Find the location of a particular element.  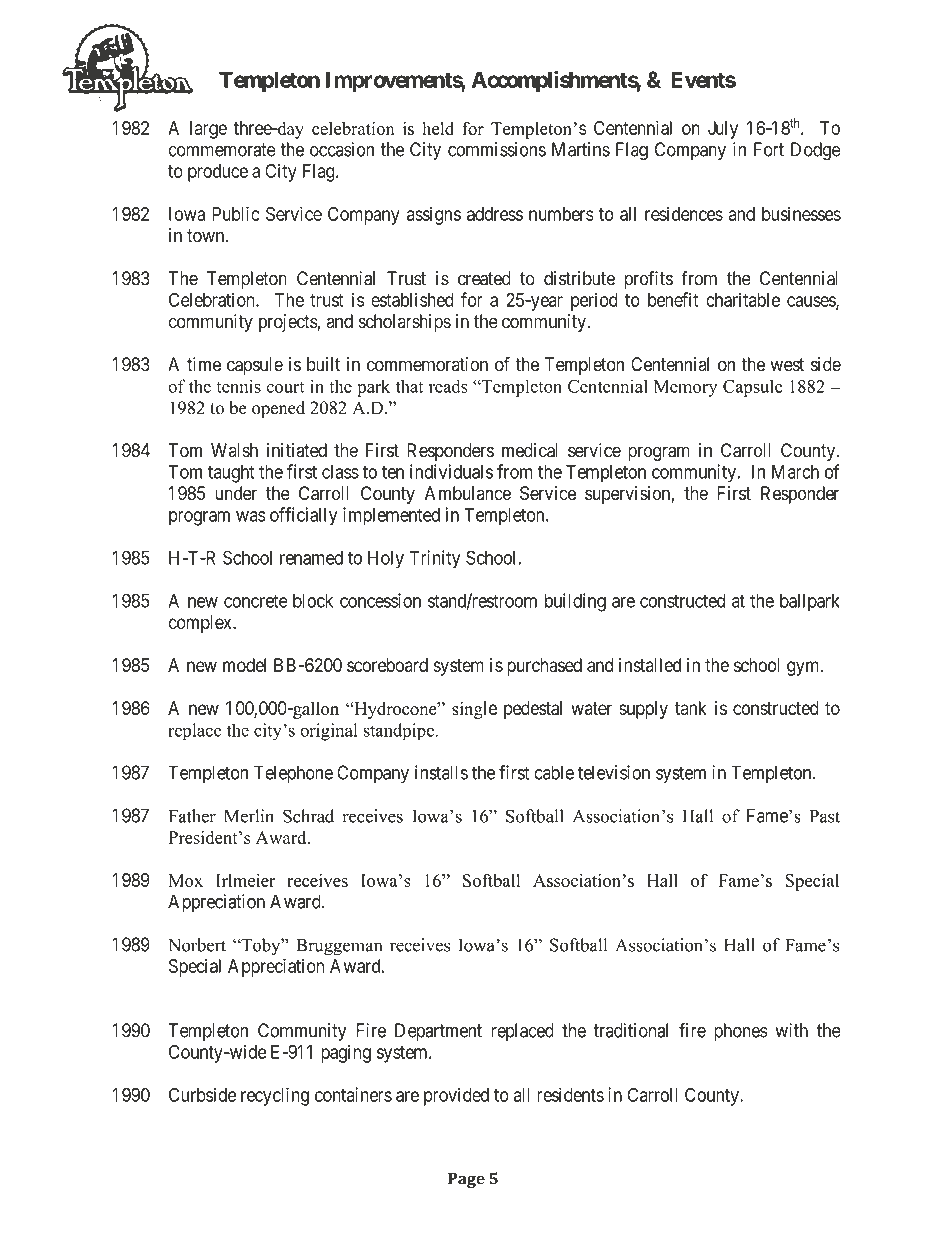

commissions is located at coordinates (497, 149).
